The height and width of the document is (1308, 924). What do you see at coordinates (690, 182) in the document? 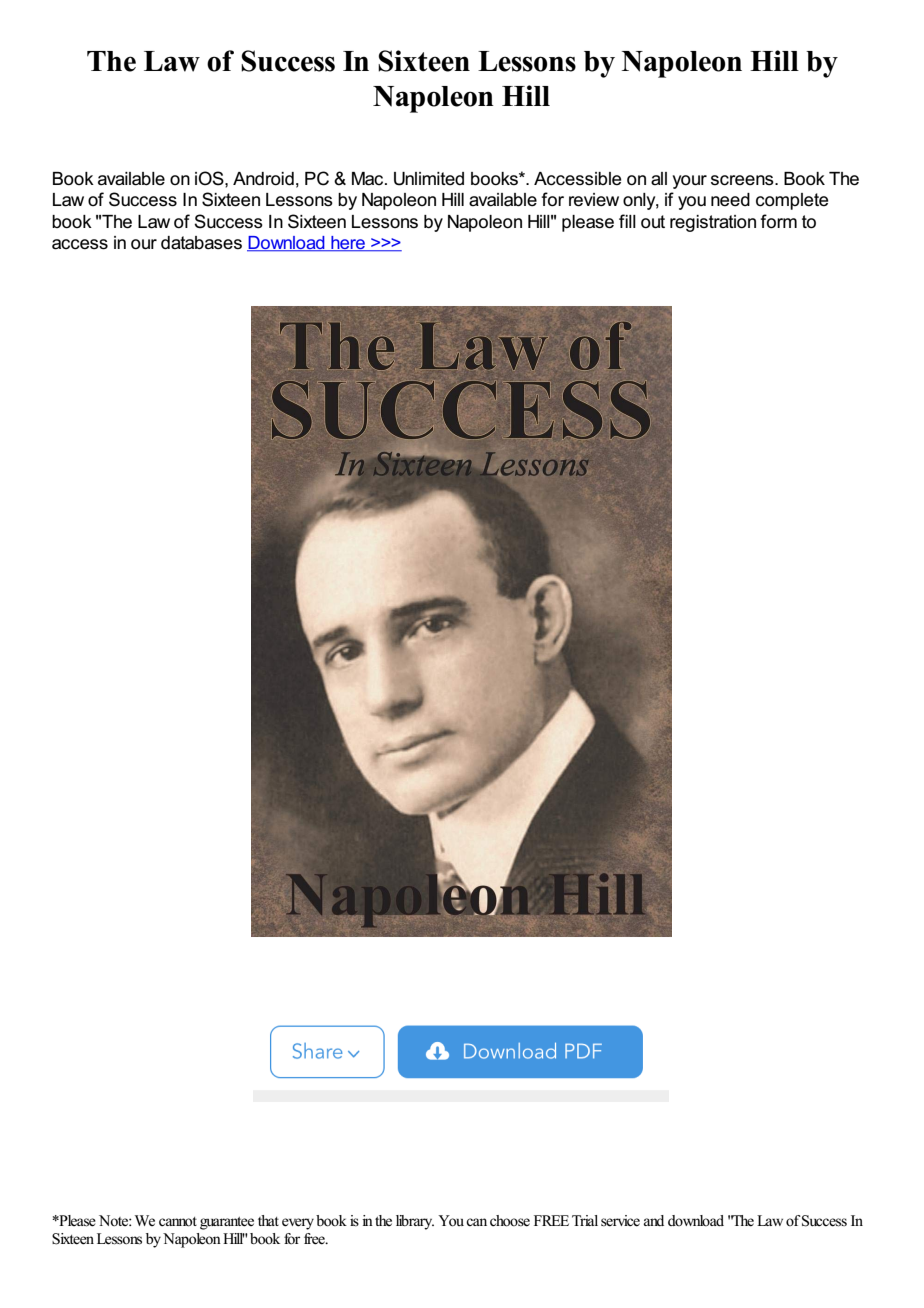
I see `your` at bounding box center [690, 182].
